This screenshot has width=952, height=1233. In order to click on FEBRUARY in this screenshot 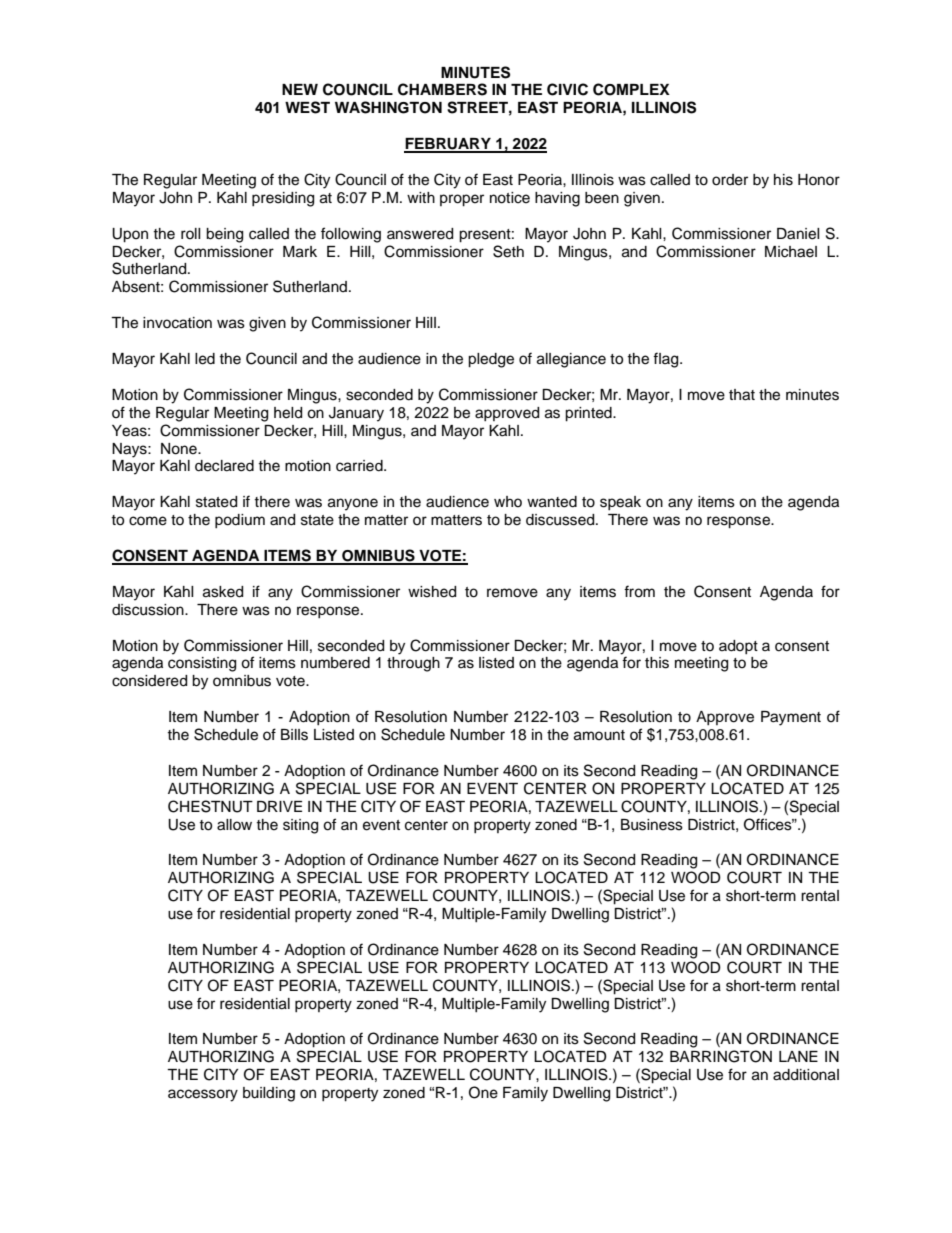, I will do `click(448, 145)`.
